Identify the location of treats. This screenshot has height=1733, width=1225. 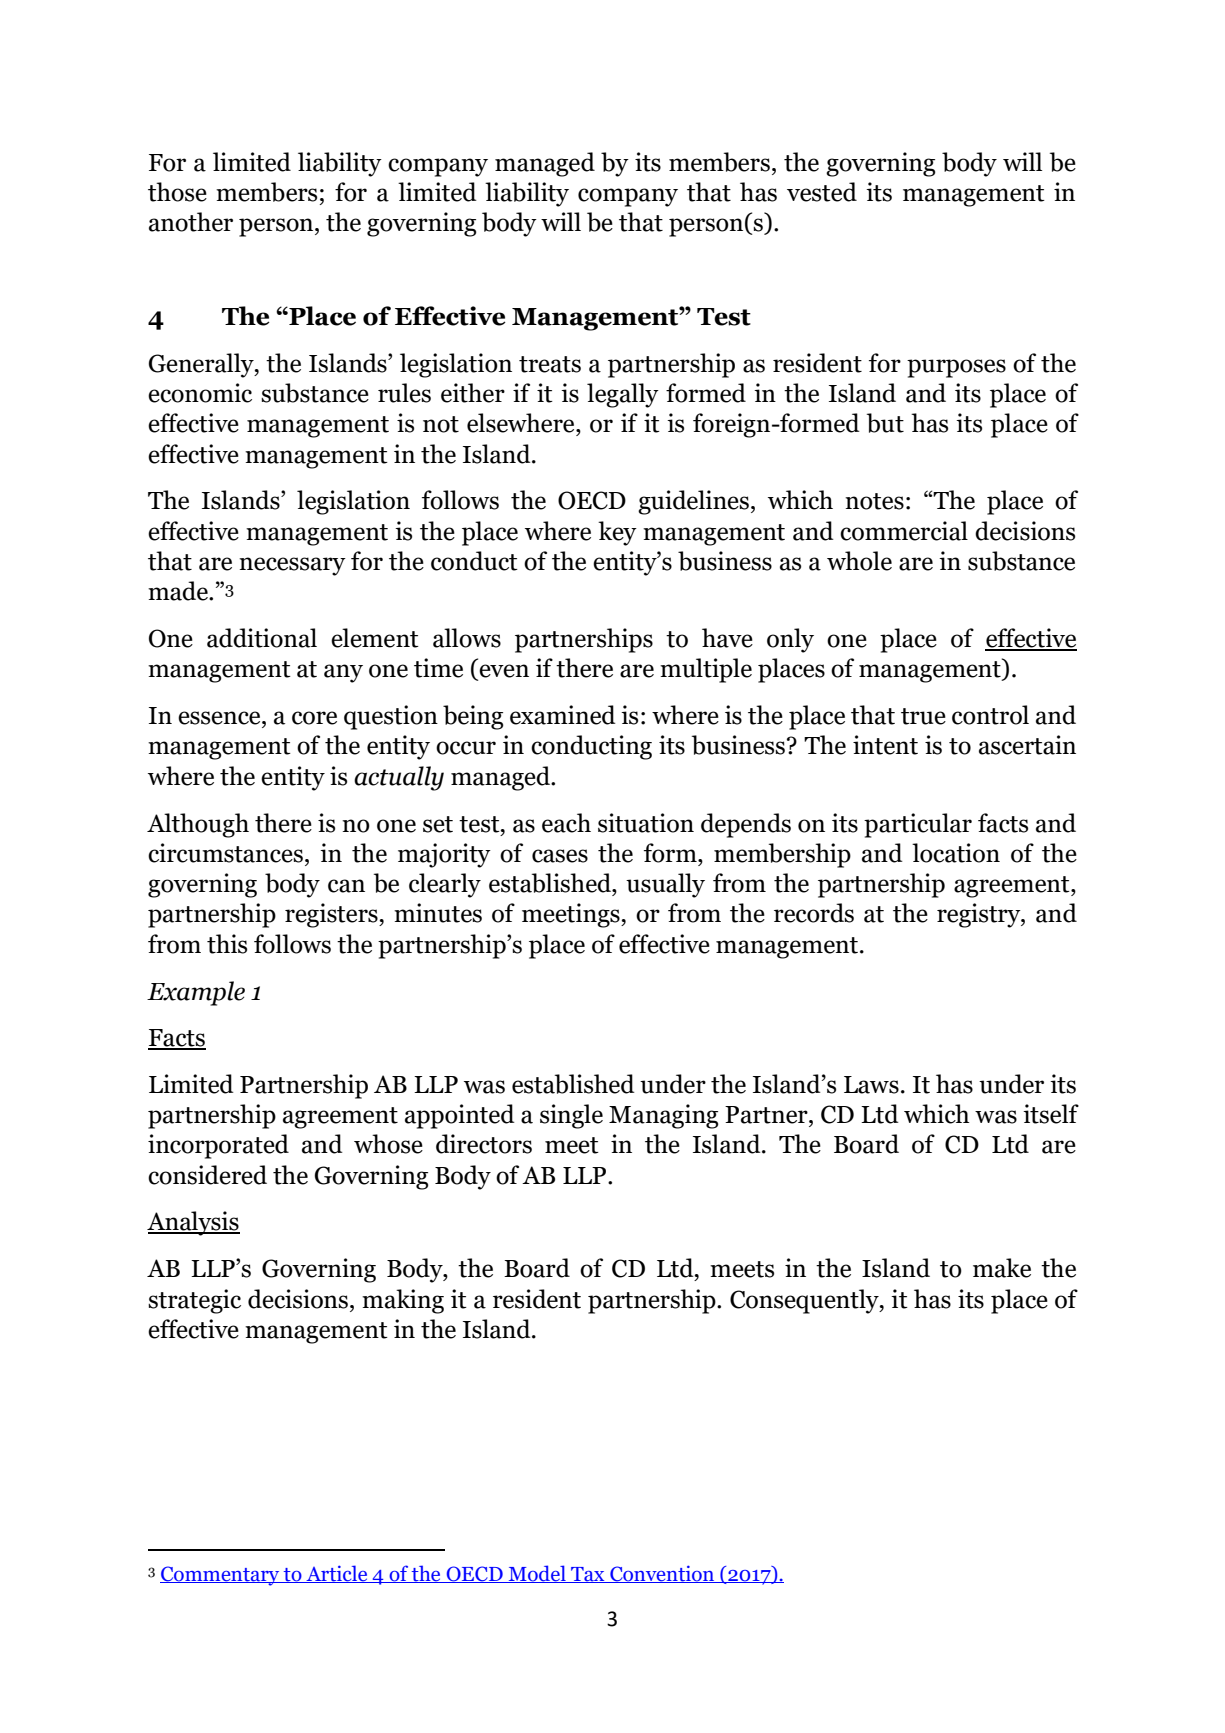
(550, 364).
